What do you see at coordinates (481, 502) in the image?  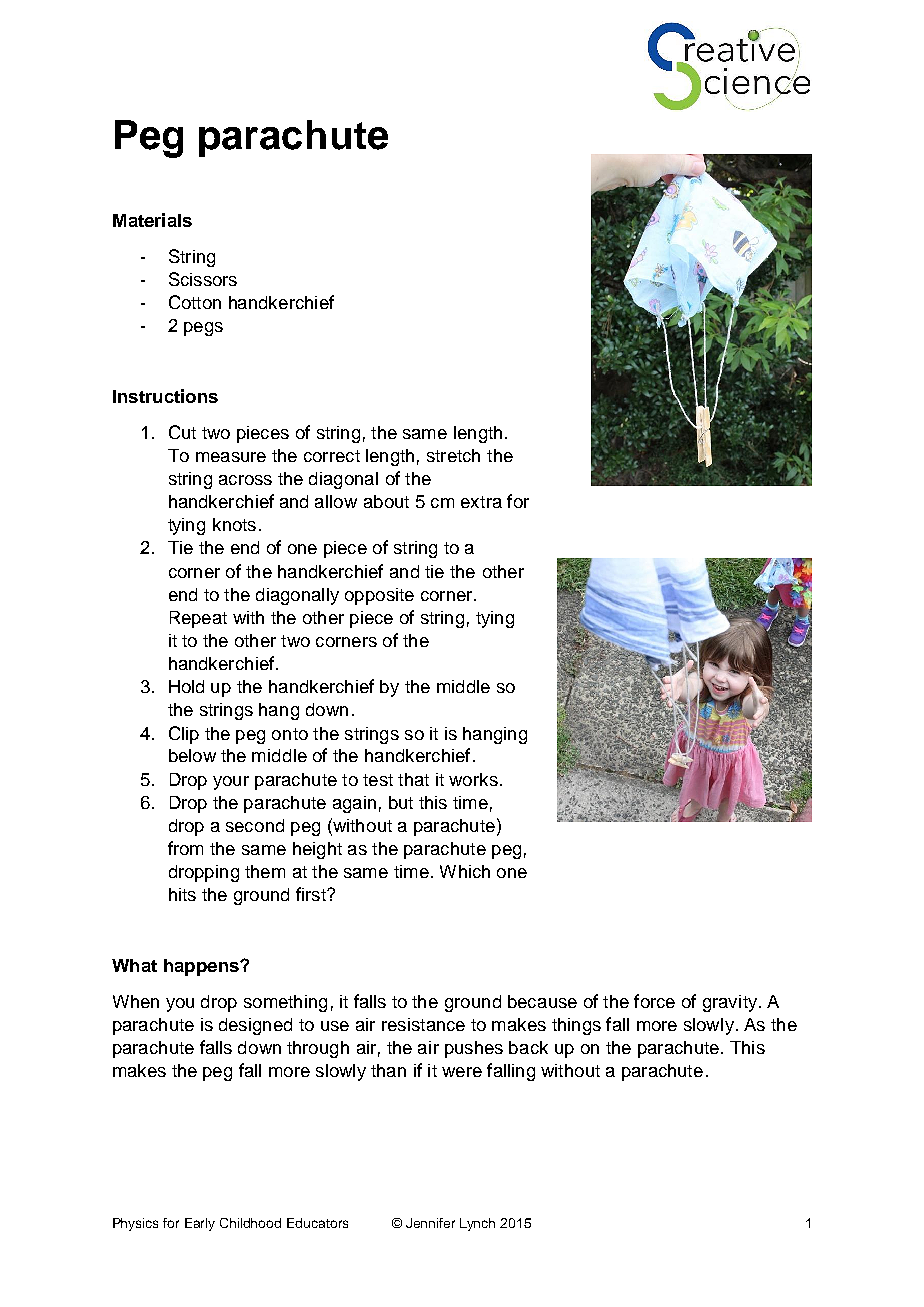 I see `extra` at bounding box center [481, 502].
